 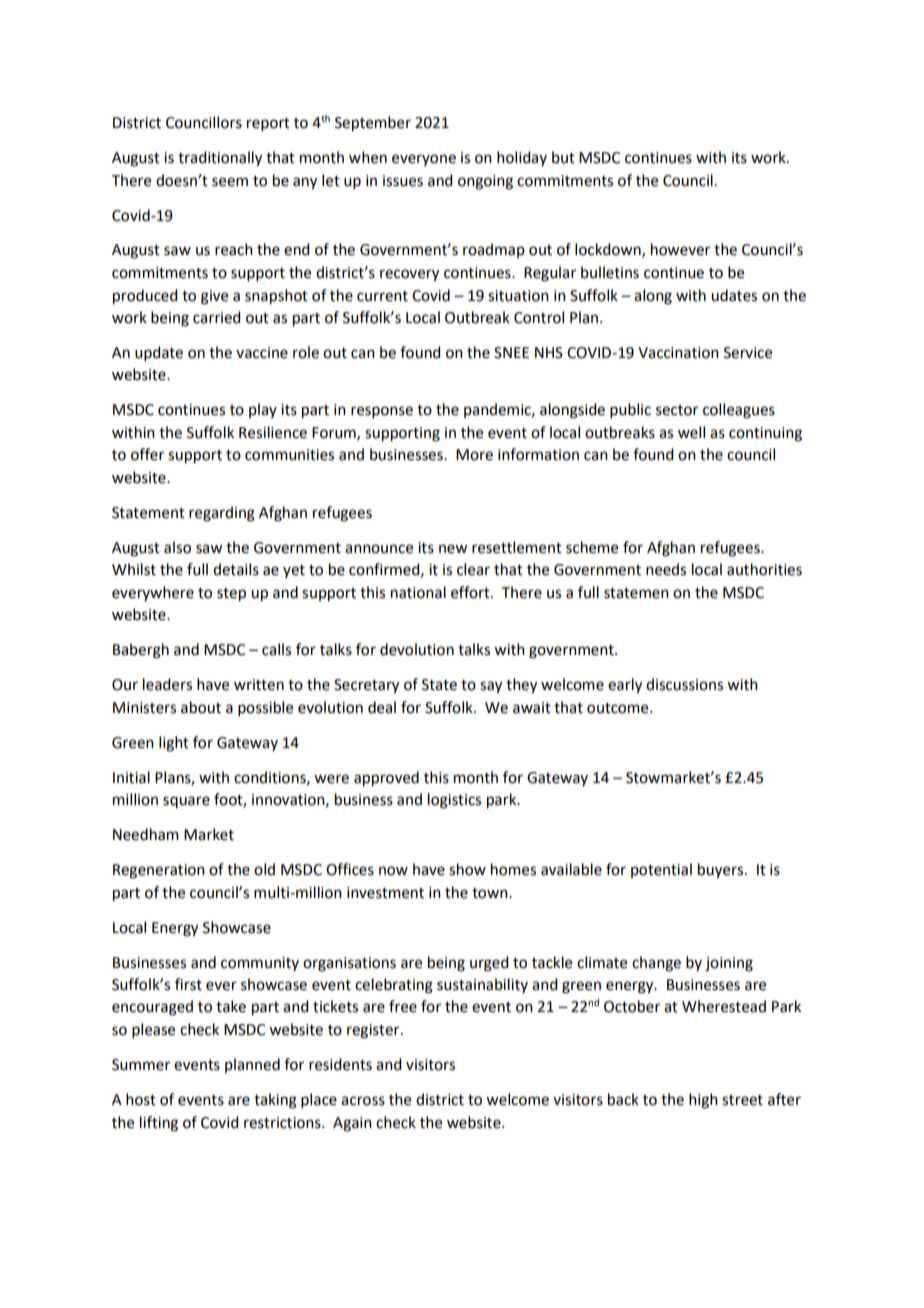 What do you see at coordinates (231, 595) in the screenshot?
I see `step` at bounding box center [231, 595].
